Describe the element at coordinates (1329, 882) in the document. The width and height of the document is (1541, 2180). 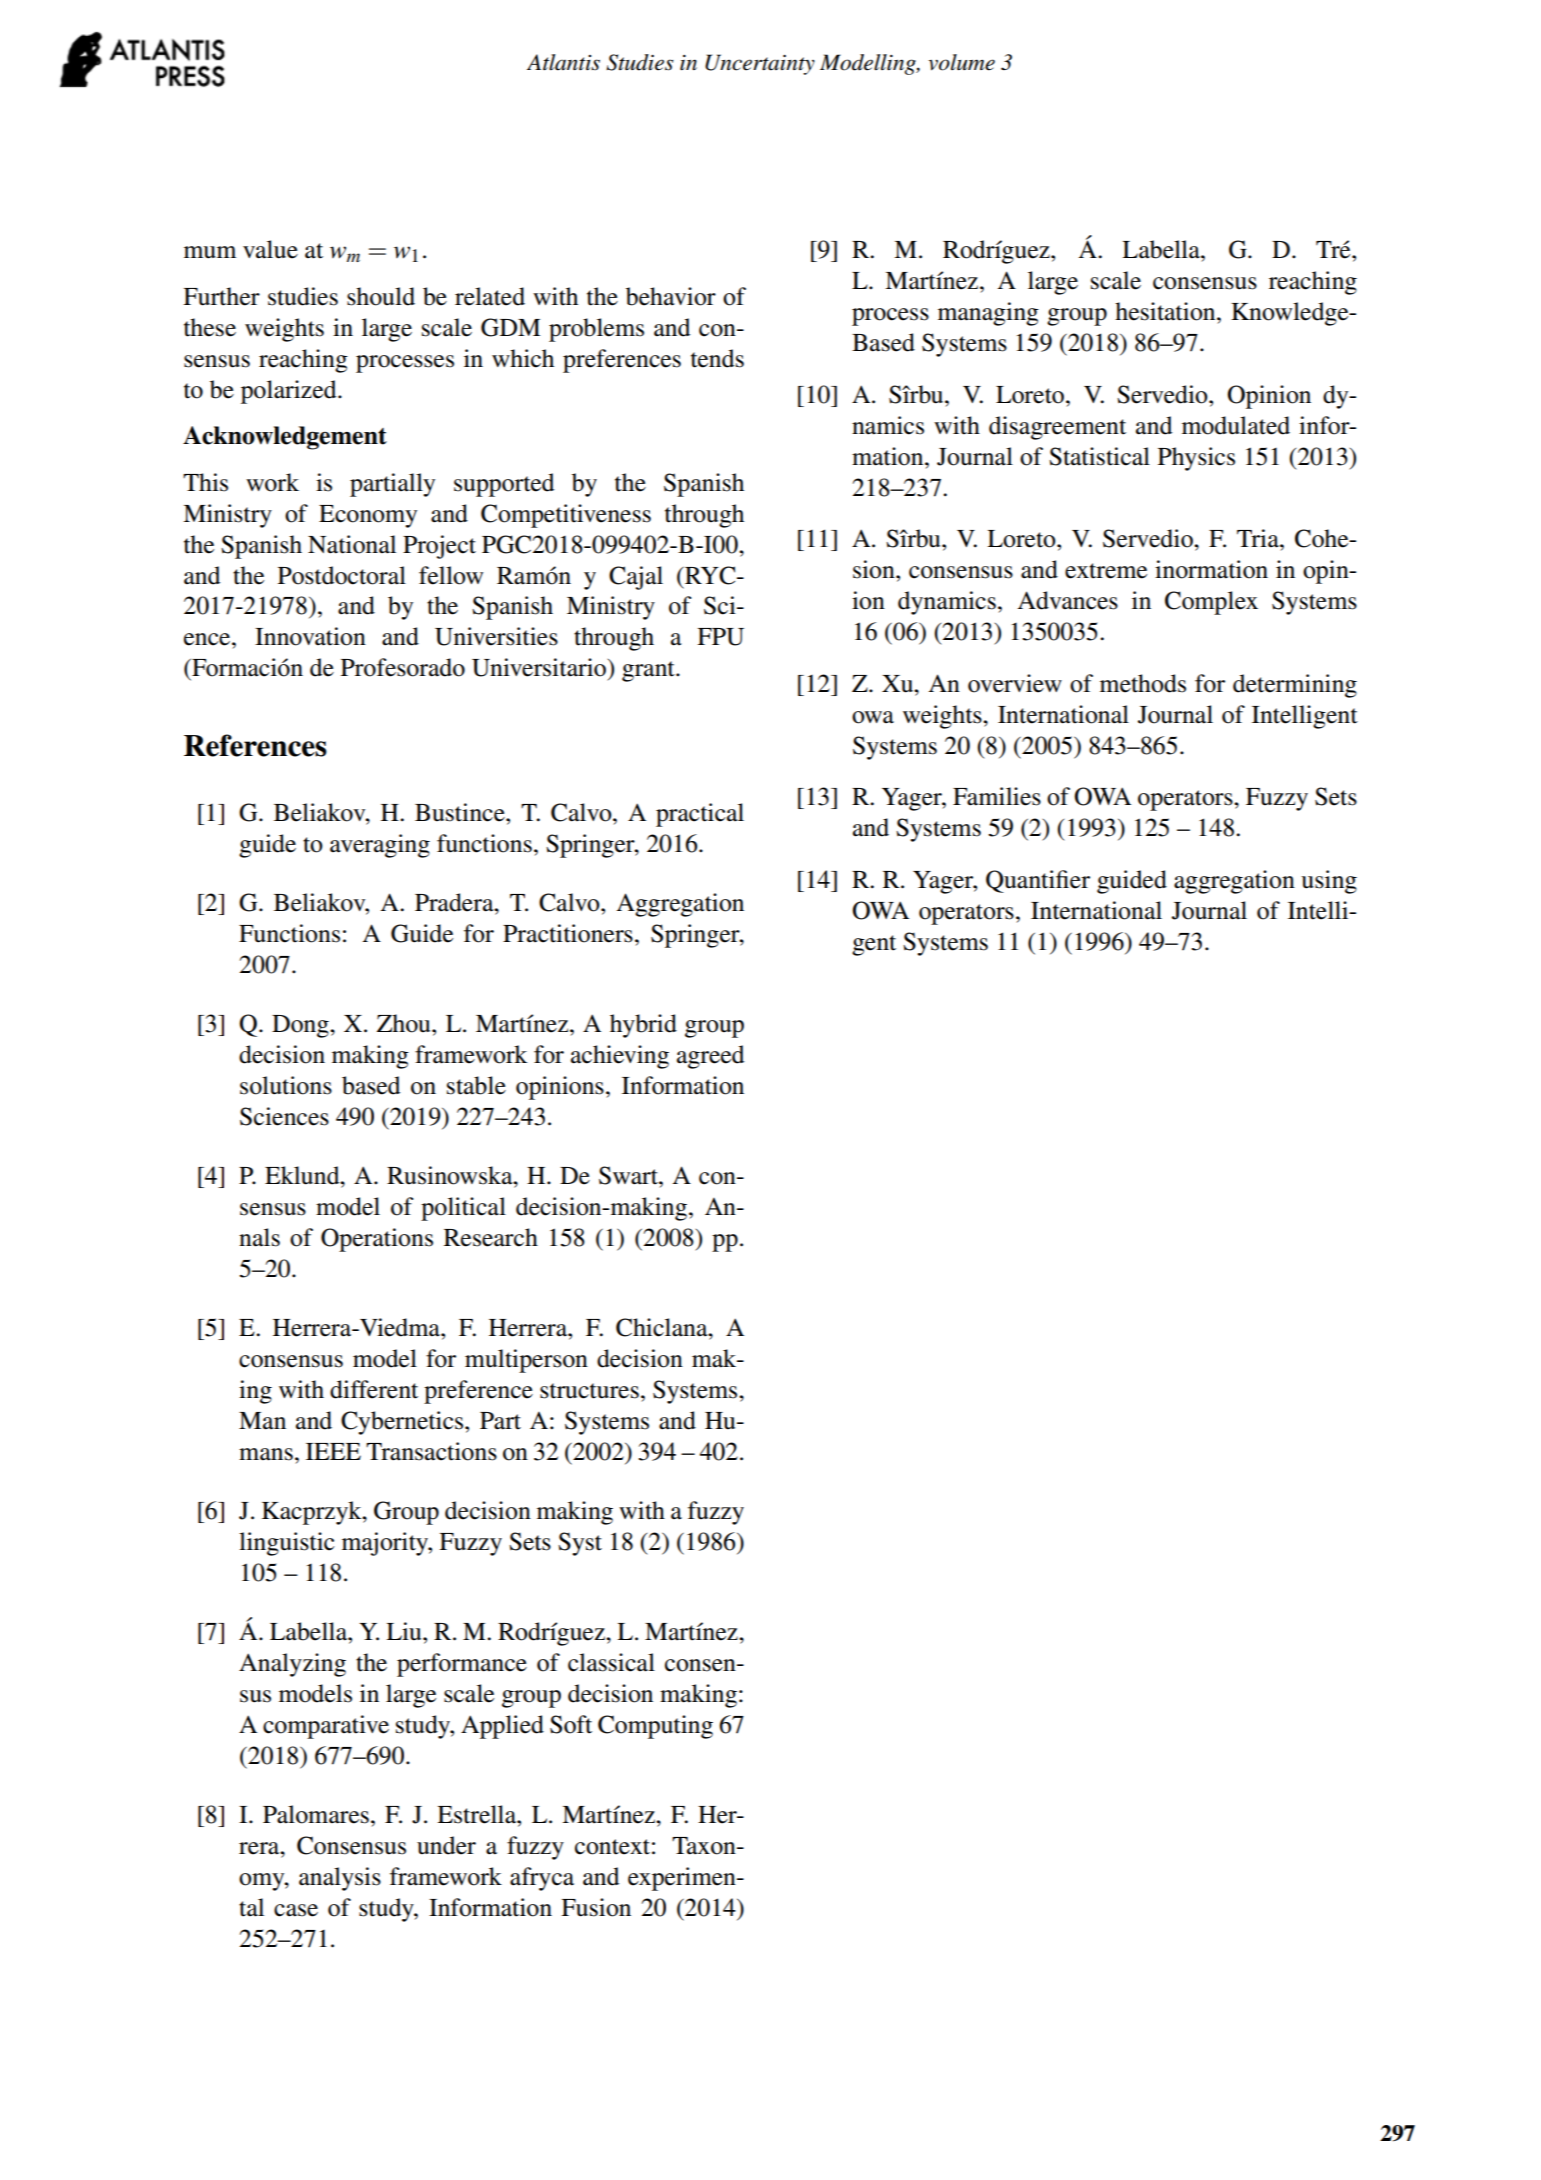
I see `using` at that location.
